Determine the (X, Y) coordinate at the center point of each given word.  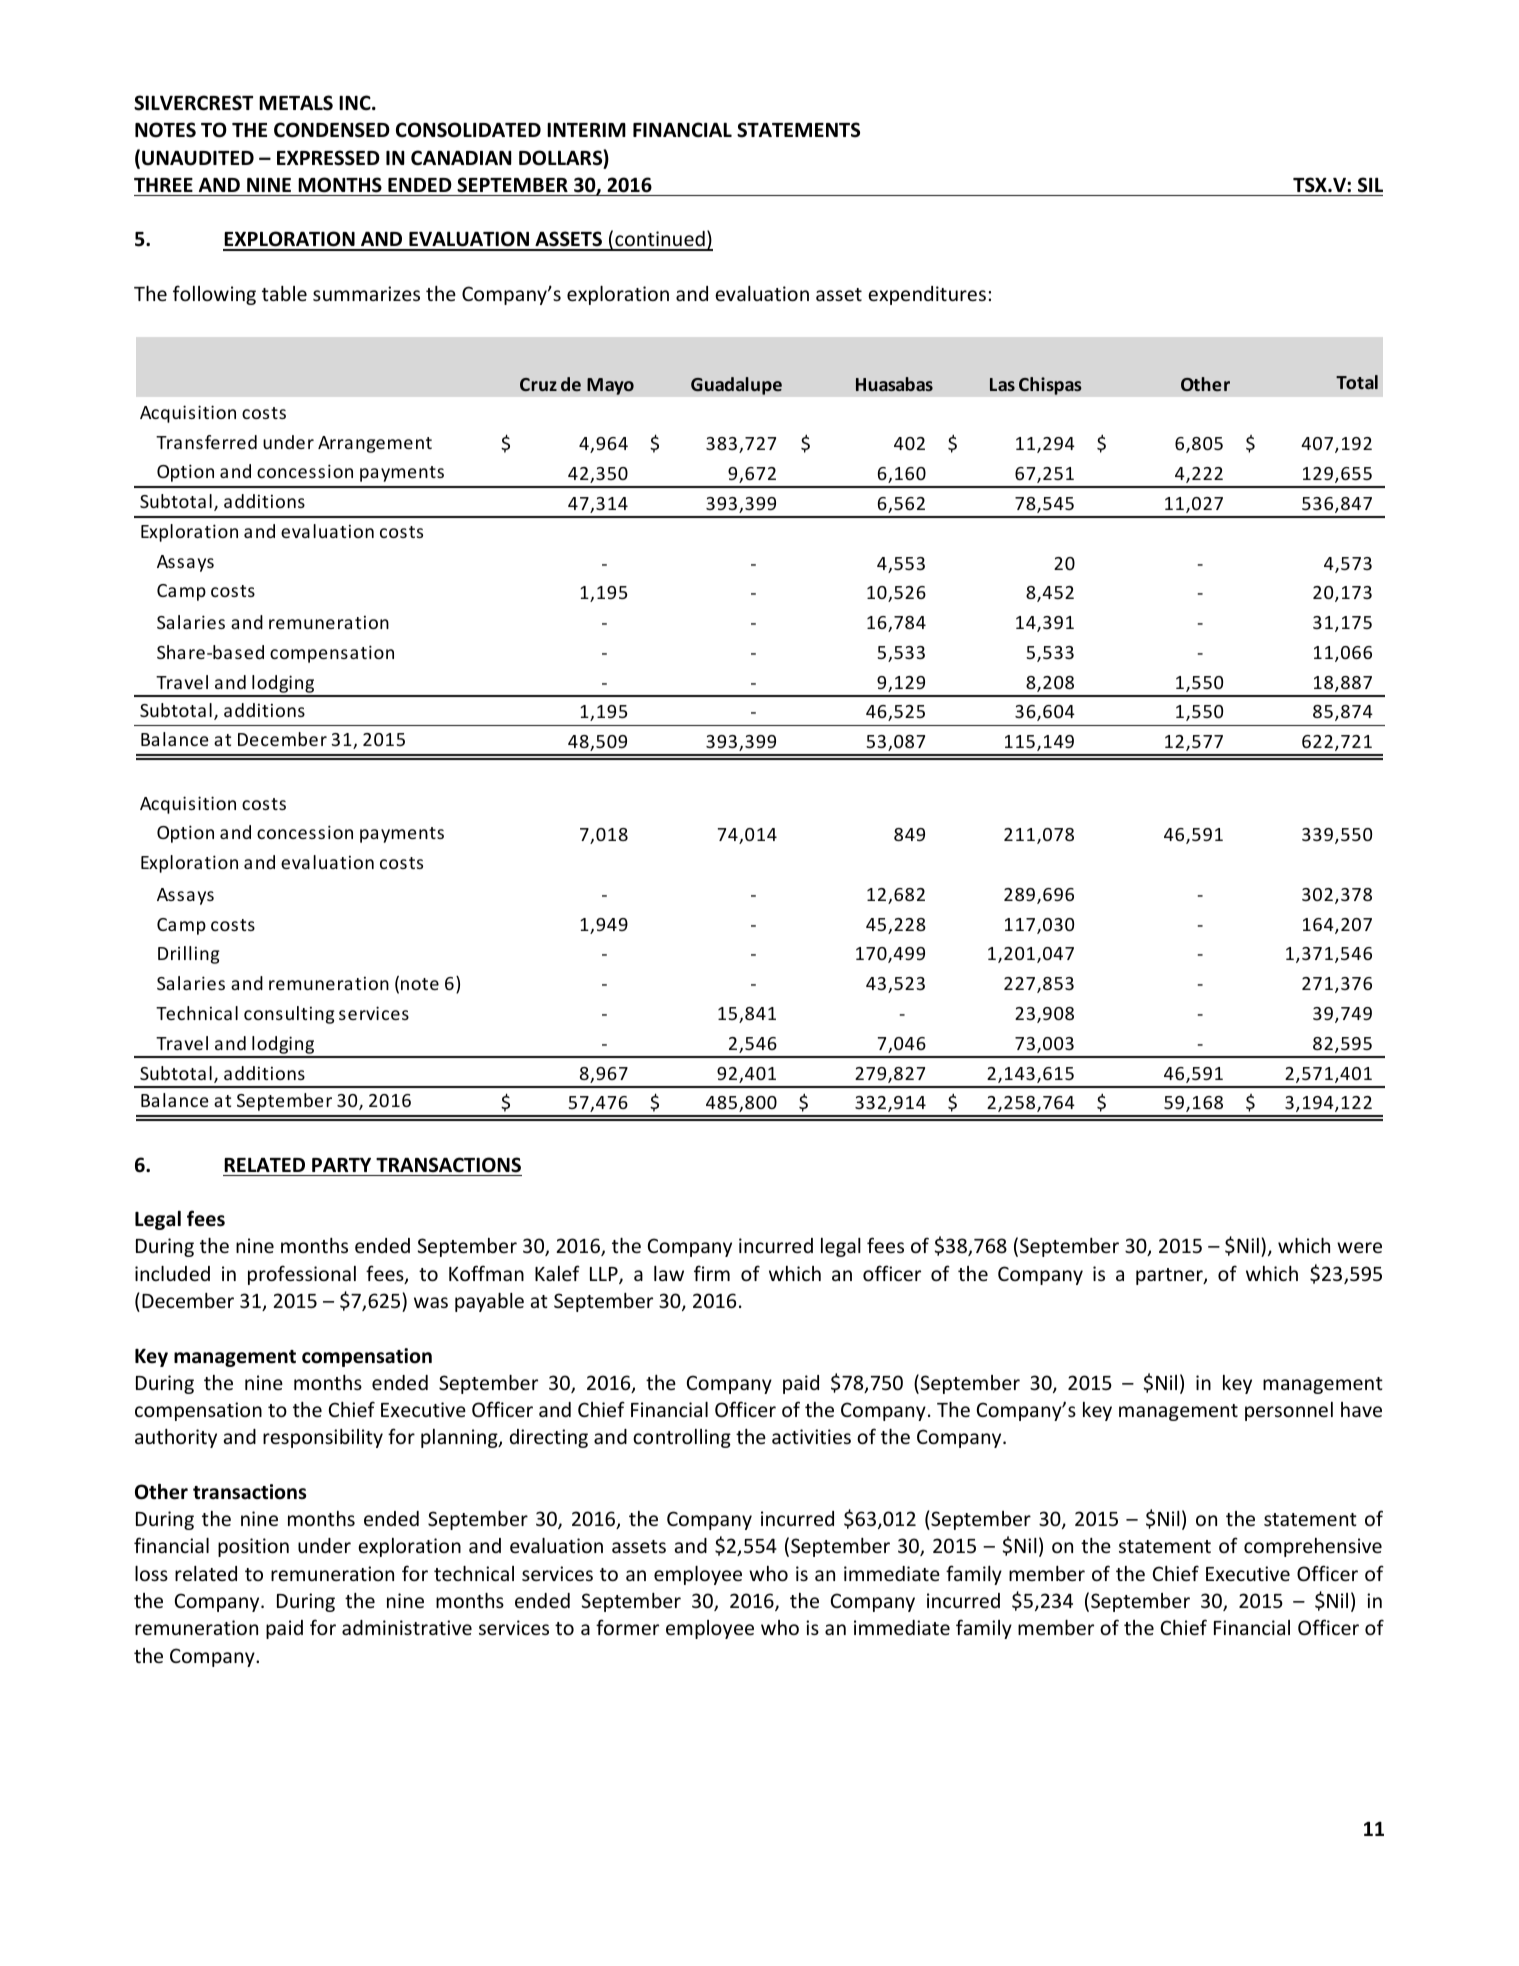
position (253, 1547)
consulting (289, 1015)
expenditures (927, 295)
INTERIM (586, 130)
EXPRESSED (328, 158)
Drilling (189, 955)
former (627, 1627)
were (1359, 1247)
